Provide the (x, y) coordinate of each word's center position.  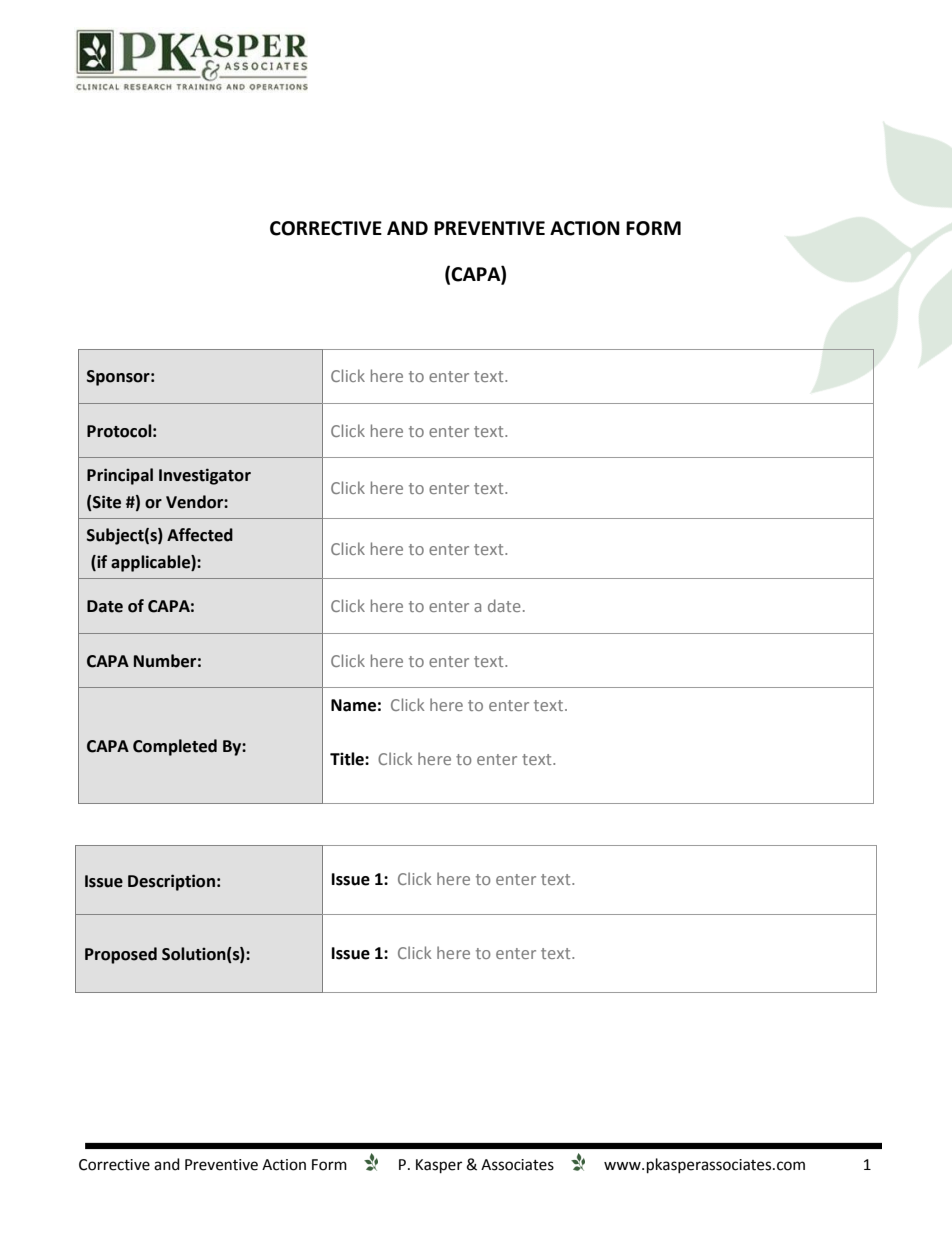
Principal (120, 476)
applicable (151, 563)
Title (348, 759)
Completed (175, 747)
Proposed (121, 955)
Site (106, 503)
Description (171, 882)
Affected (200, 535)
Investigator (205, 476)
